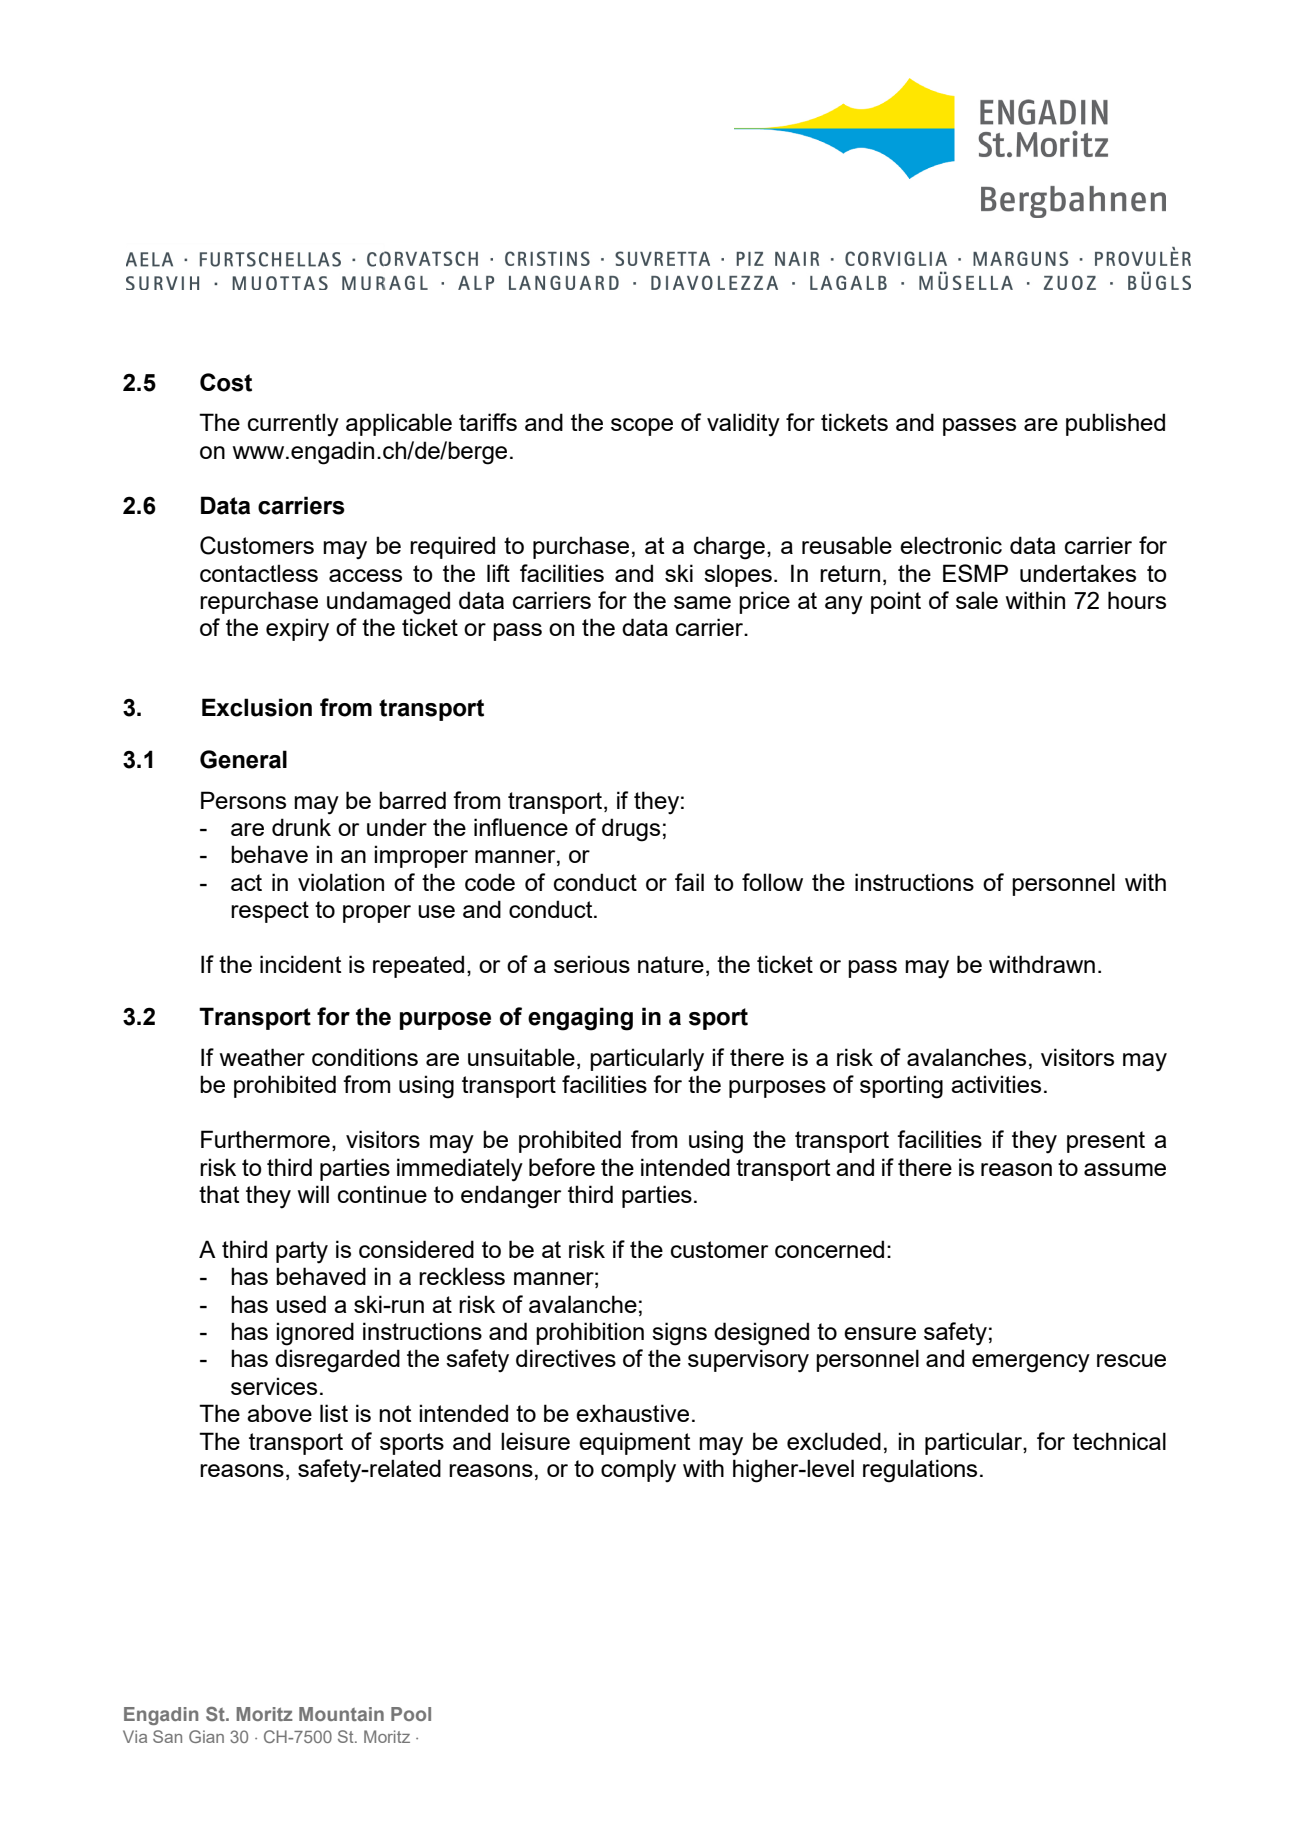 The width and height of the screenshot is (1290, 1825). What do you see at coordinates (702, 602) in the screenshot?
I see `same` at bounding box center [702, 602].
